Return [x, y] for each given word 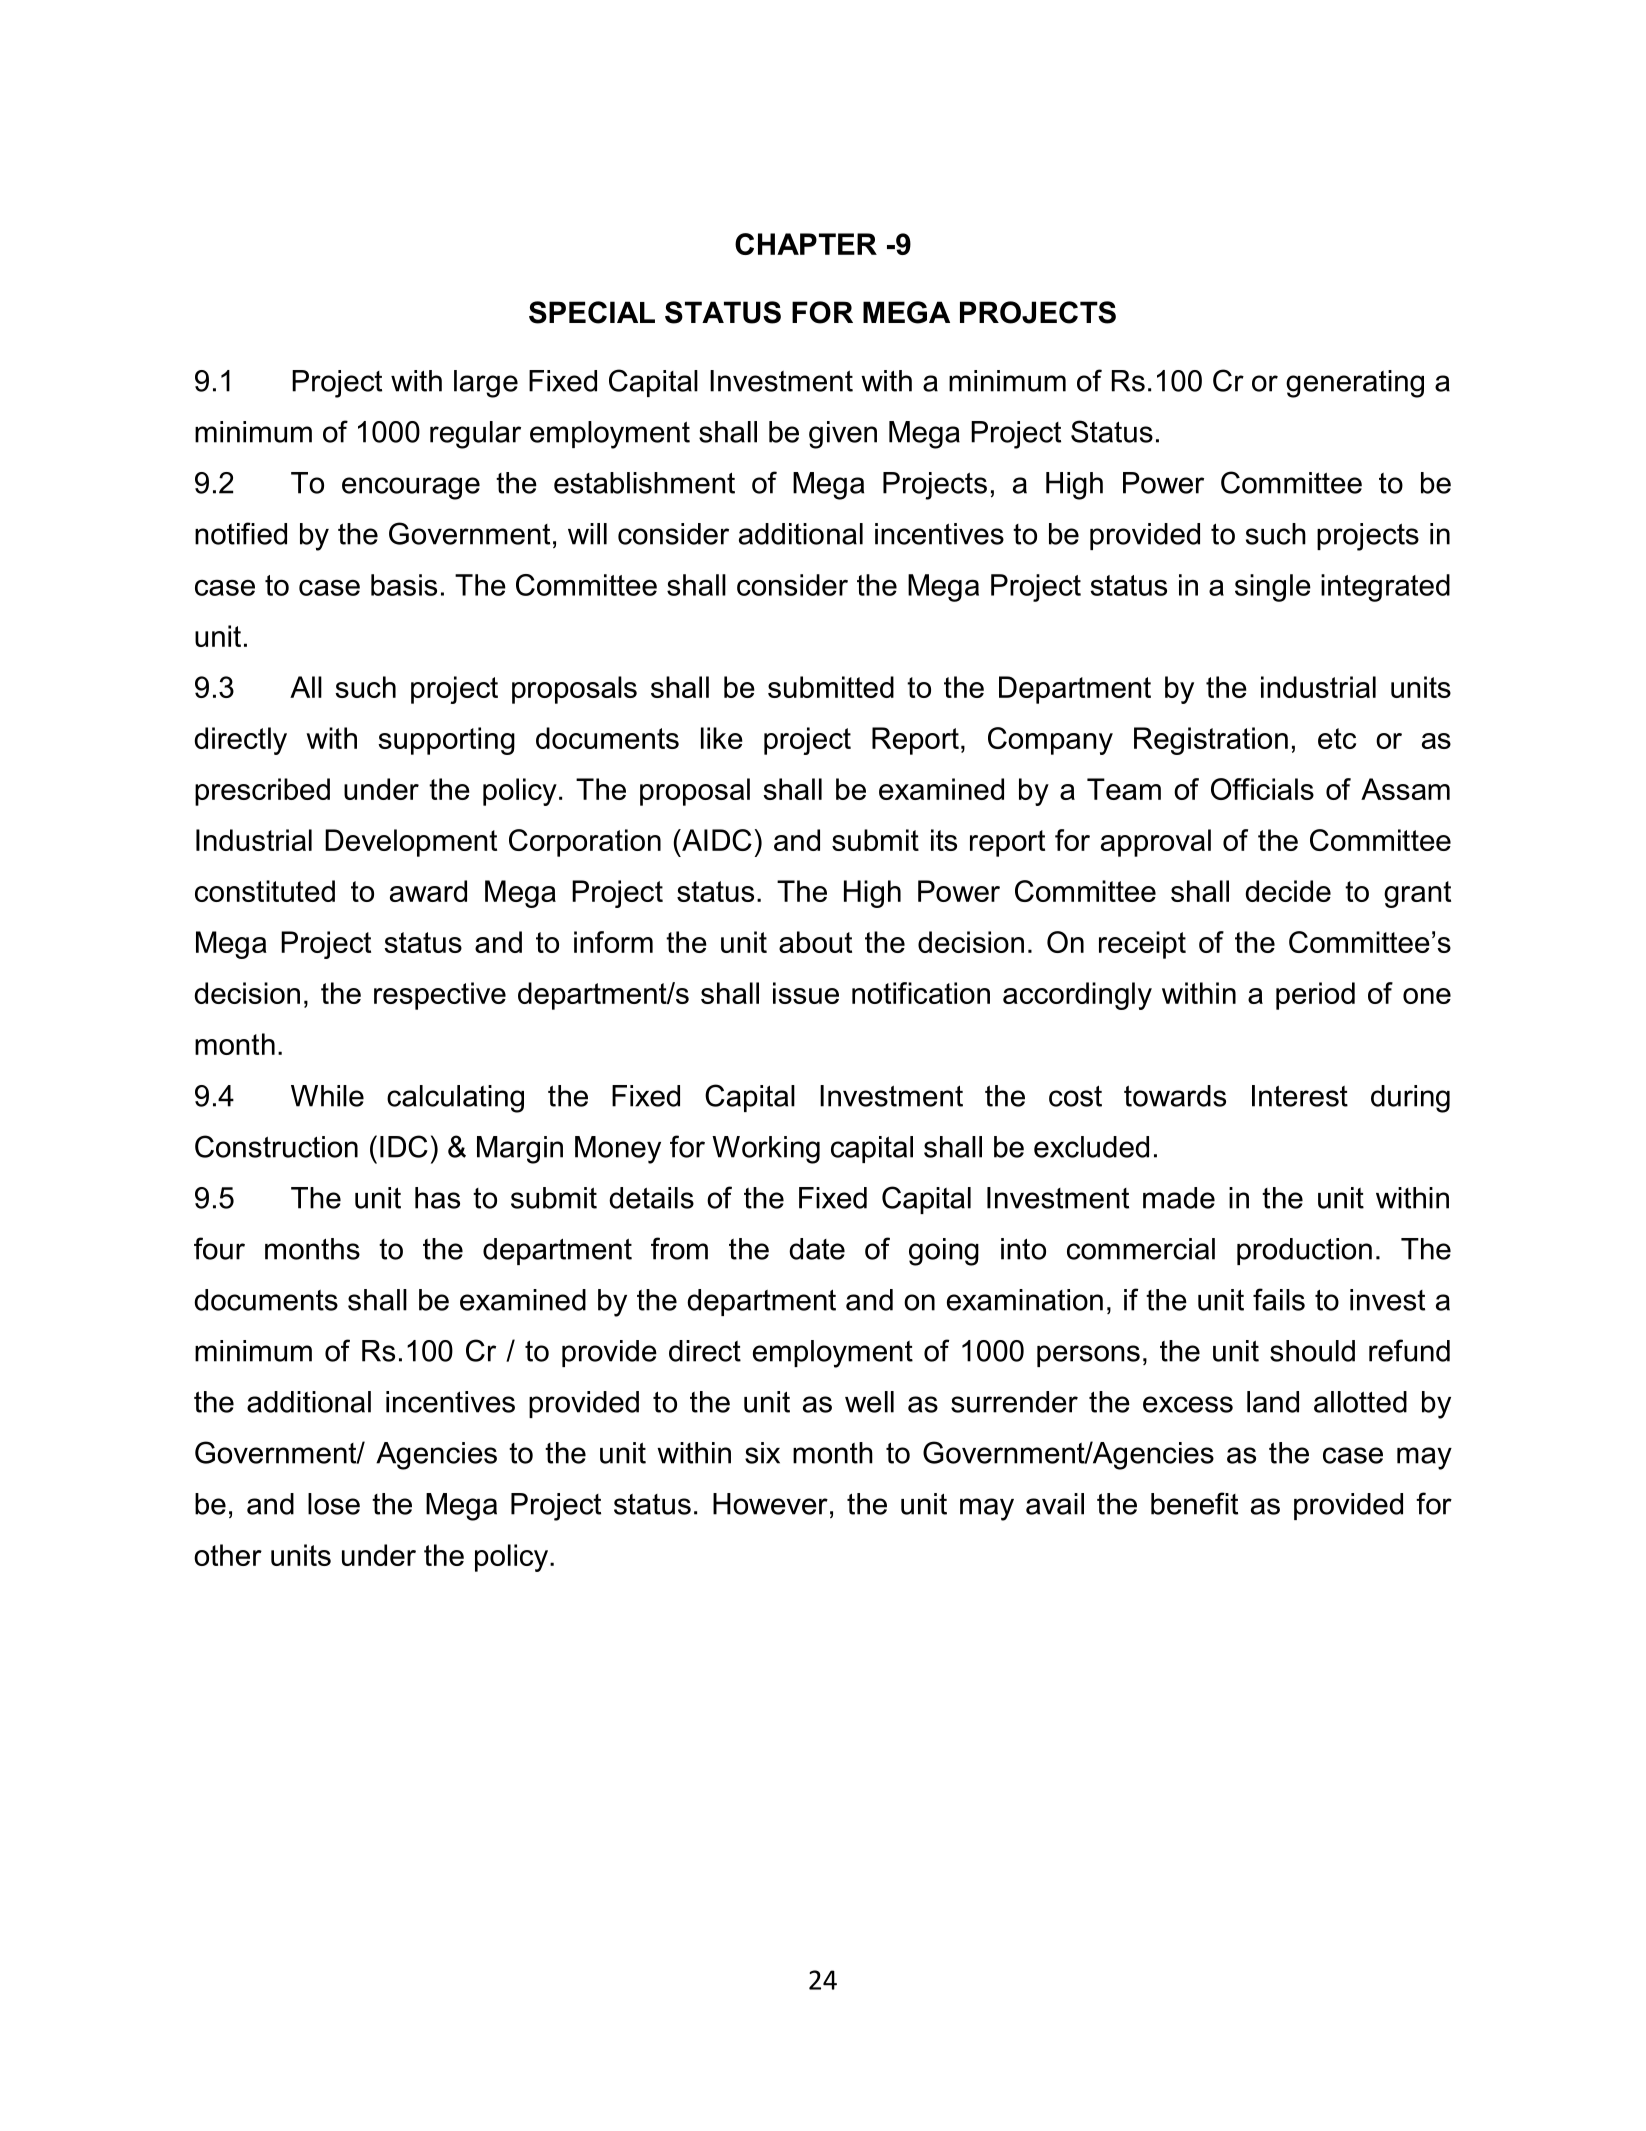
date [817, 1249]
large [486, 384]
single [1273, 588]
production [1304, 1251]
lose [334, 1504]
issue [806, 993]
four [219, 1248]
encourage [411, 488]
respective [440, 996]
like [722, 738]
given [843, 435]
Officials [1262, 789]
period [1315, 996]
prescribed [262, 792]
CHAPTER [806, 244]
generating [1355, 384]
